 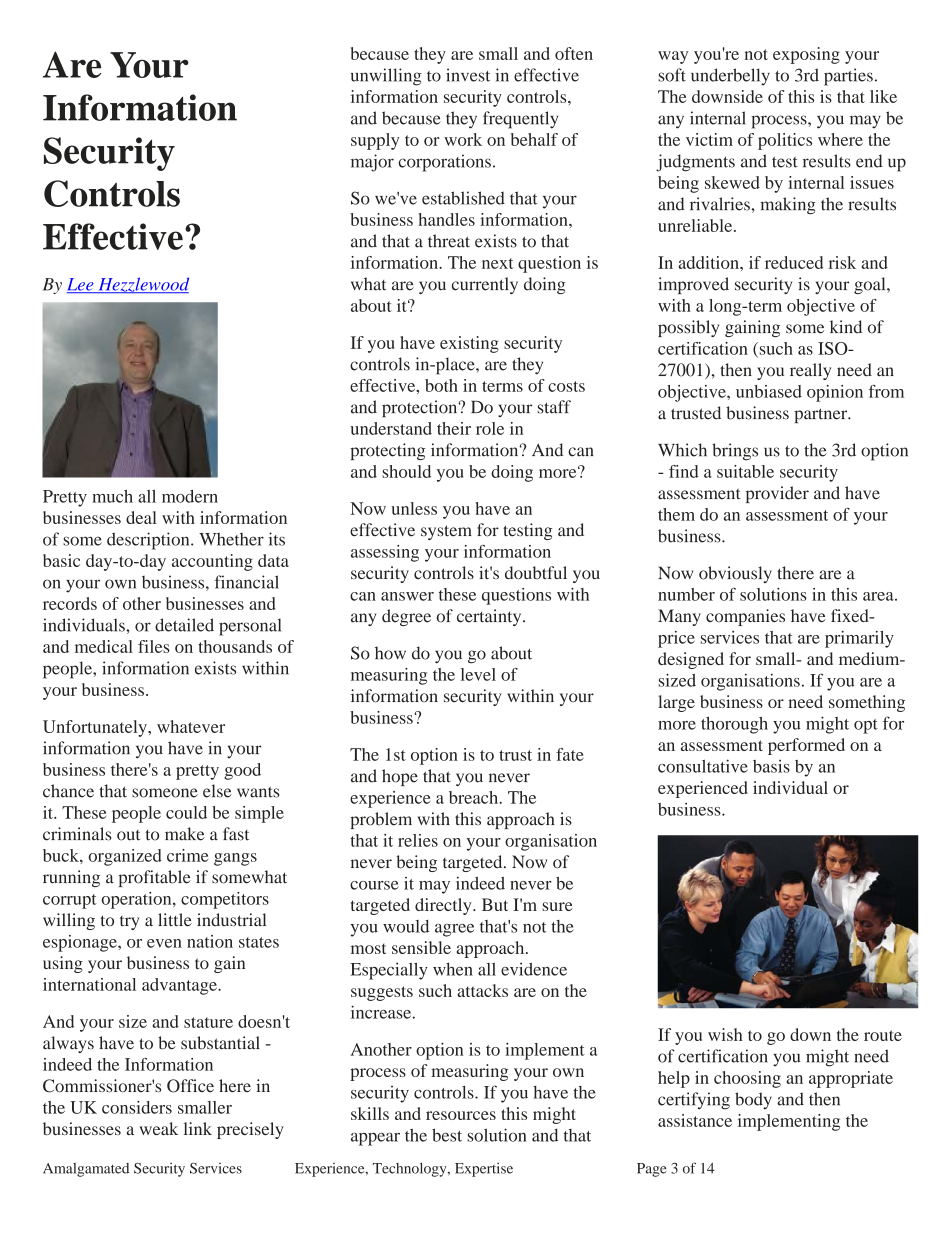 I want to click on invest, so click(x=468, y=75).
